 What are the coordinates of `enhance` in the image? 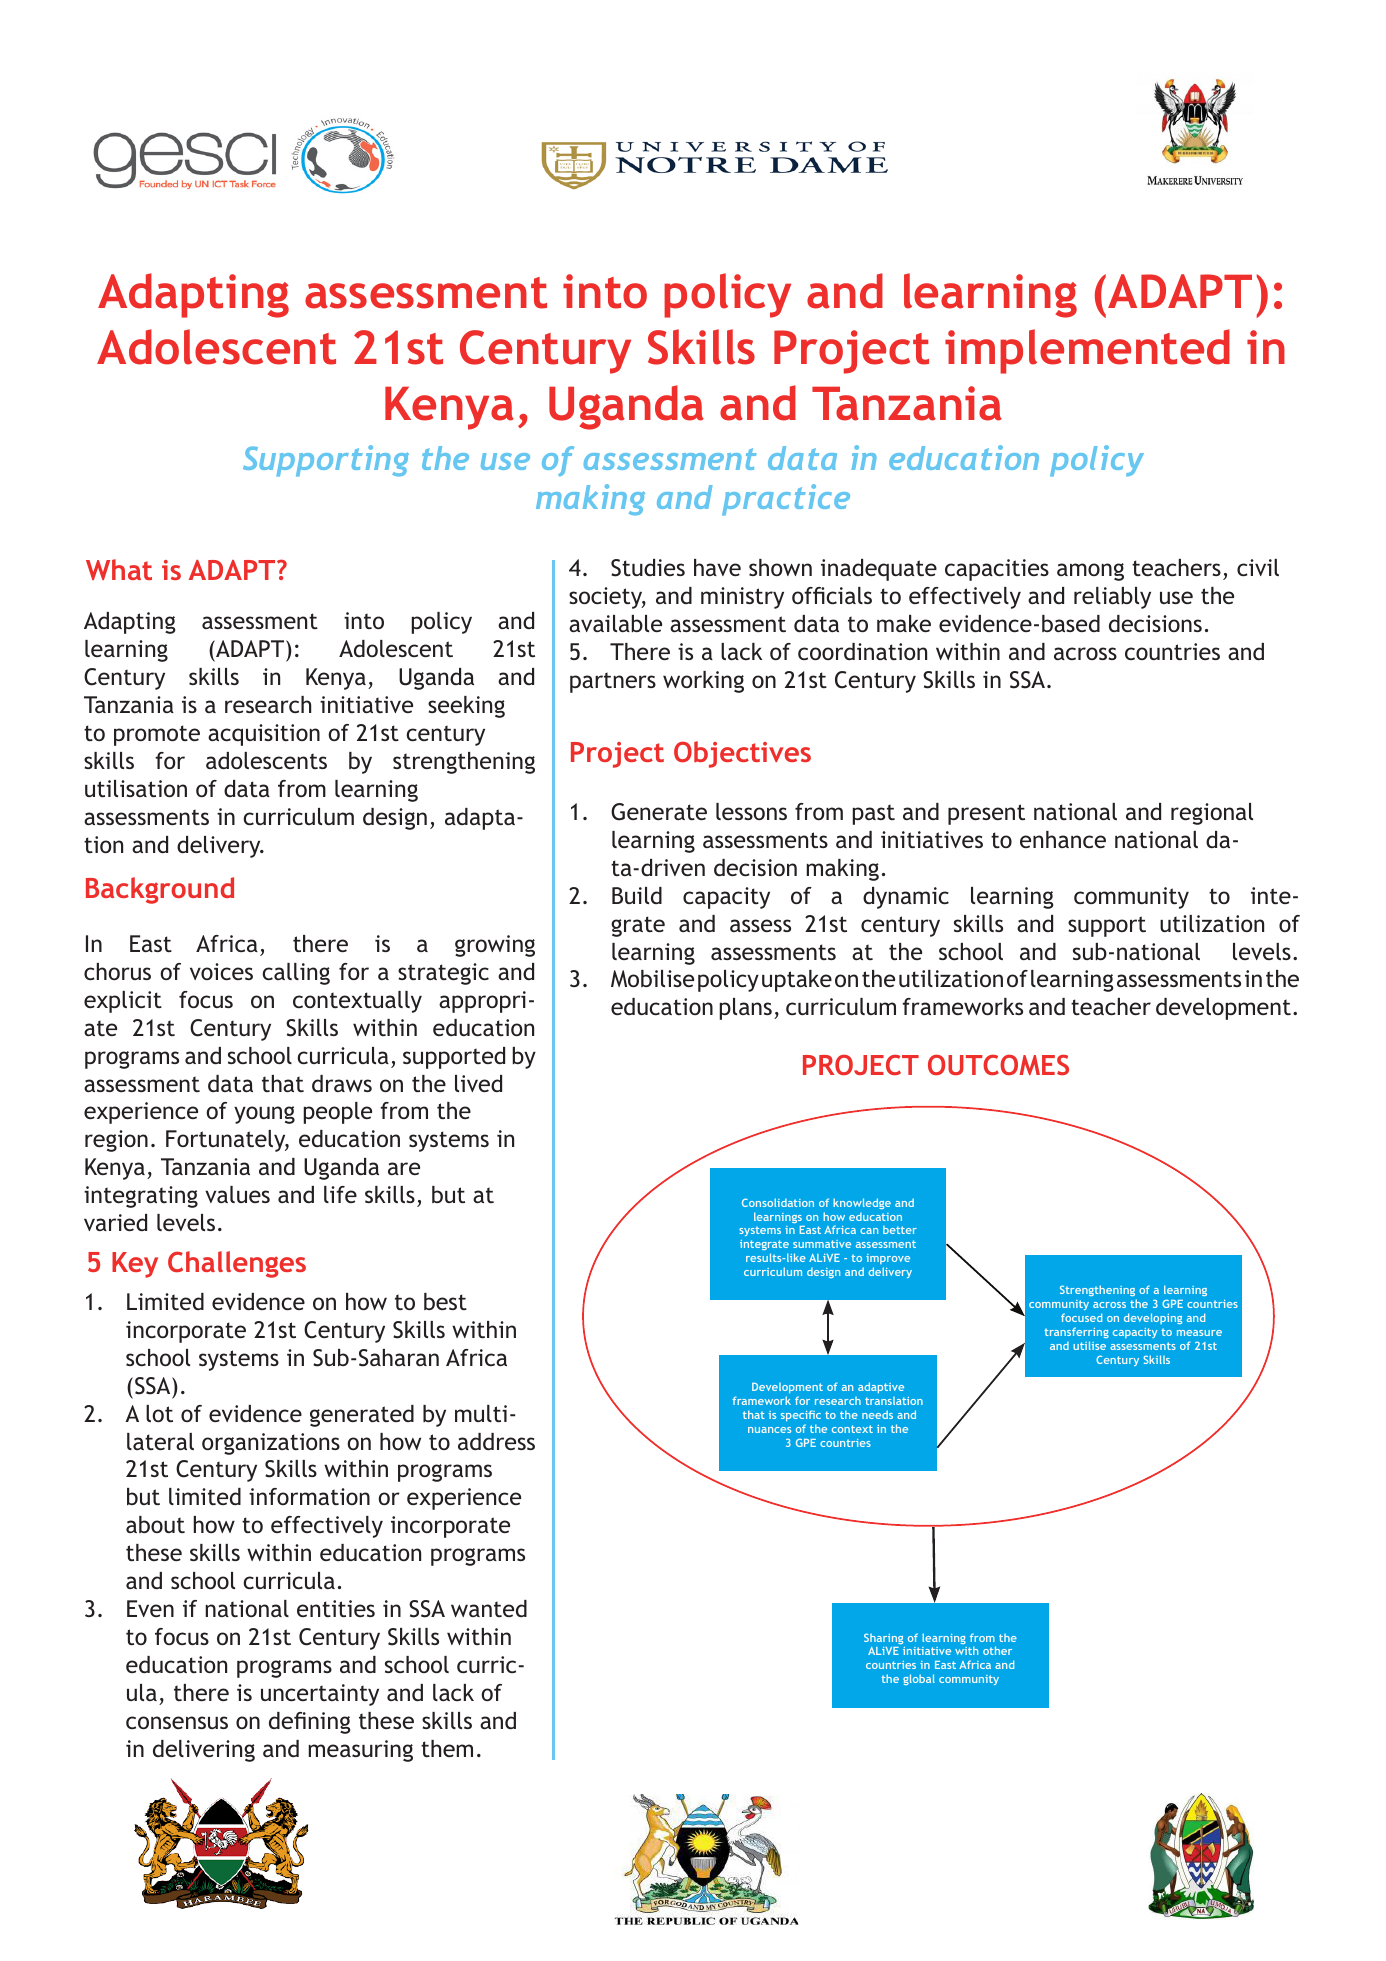 It's located at (1063, 839).
